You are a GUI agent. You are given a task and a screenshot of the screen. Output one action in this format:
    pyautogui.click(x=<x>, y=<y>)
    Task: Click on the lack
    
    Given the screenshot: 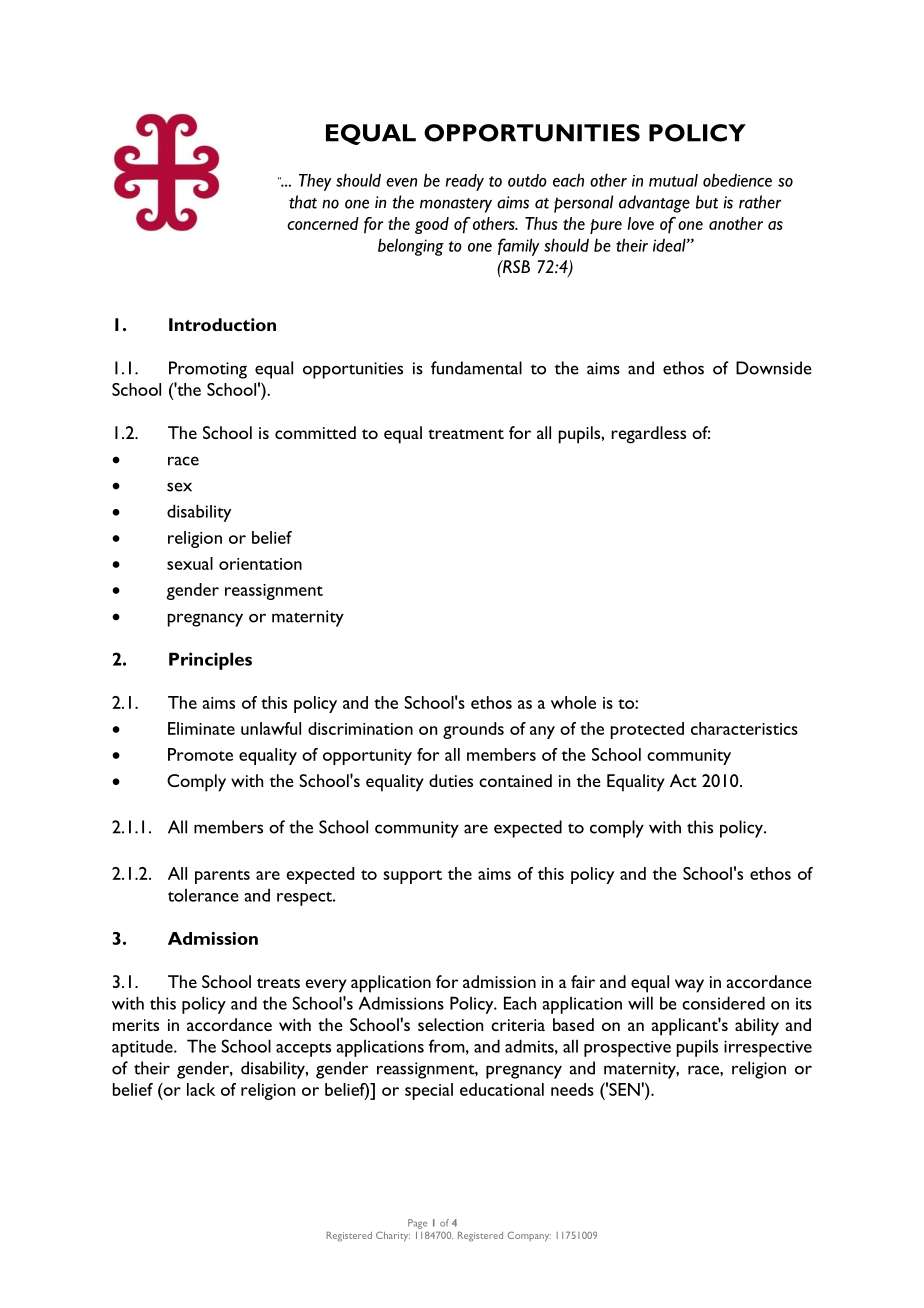 What is the action you would take?
    pyautogui.click(x=201, y=1089)
